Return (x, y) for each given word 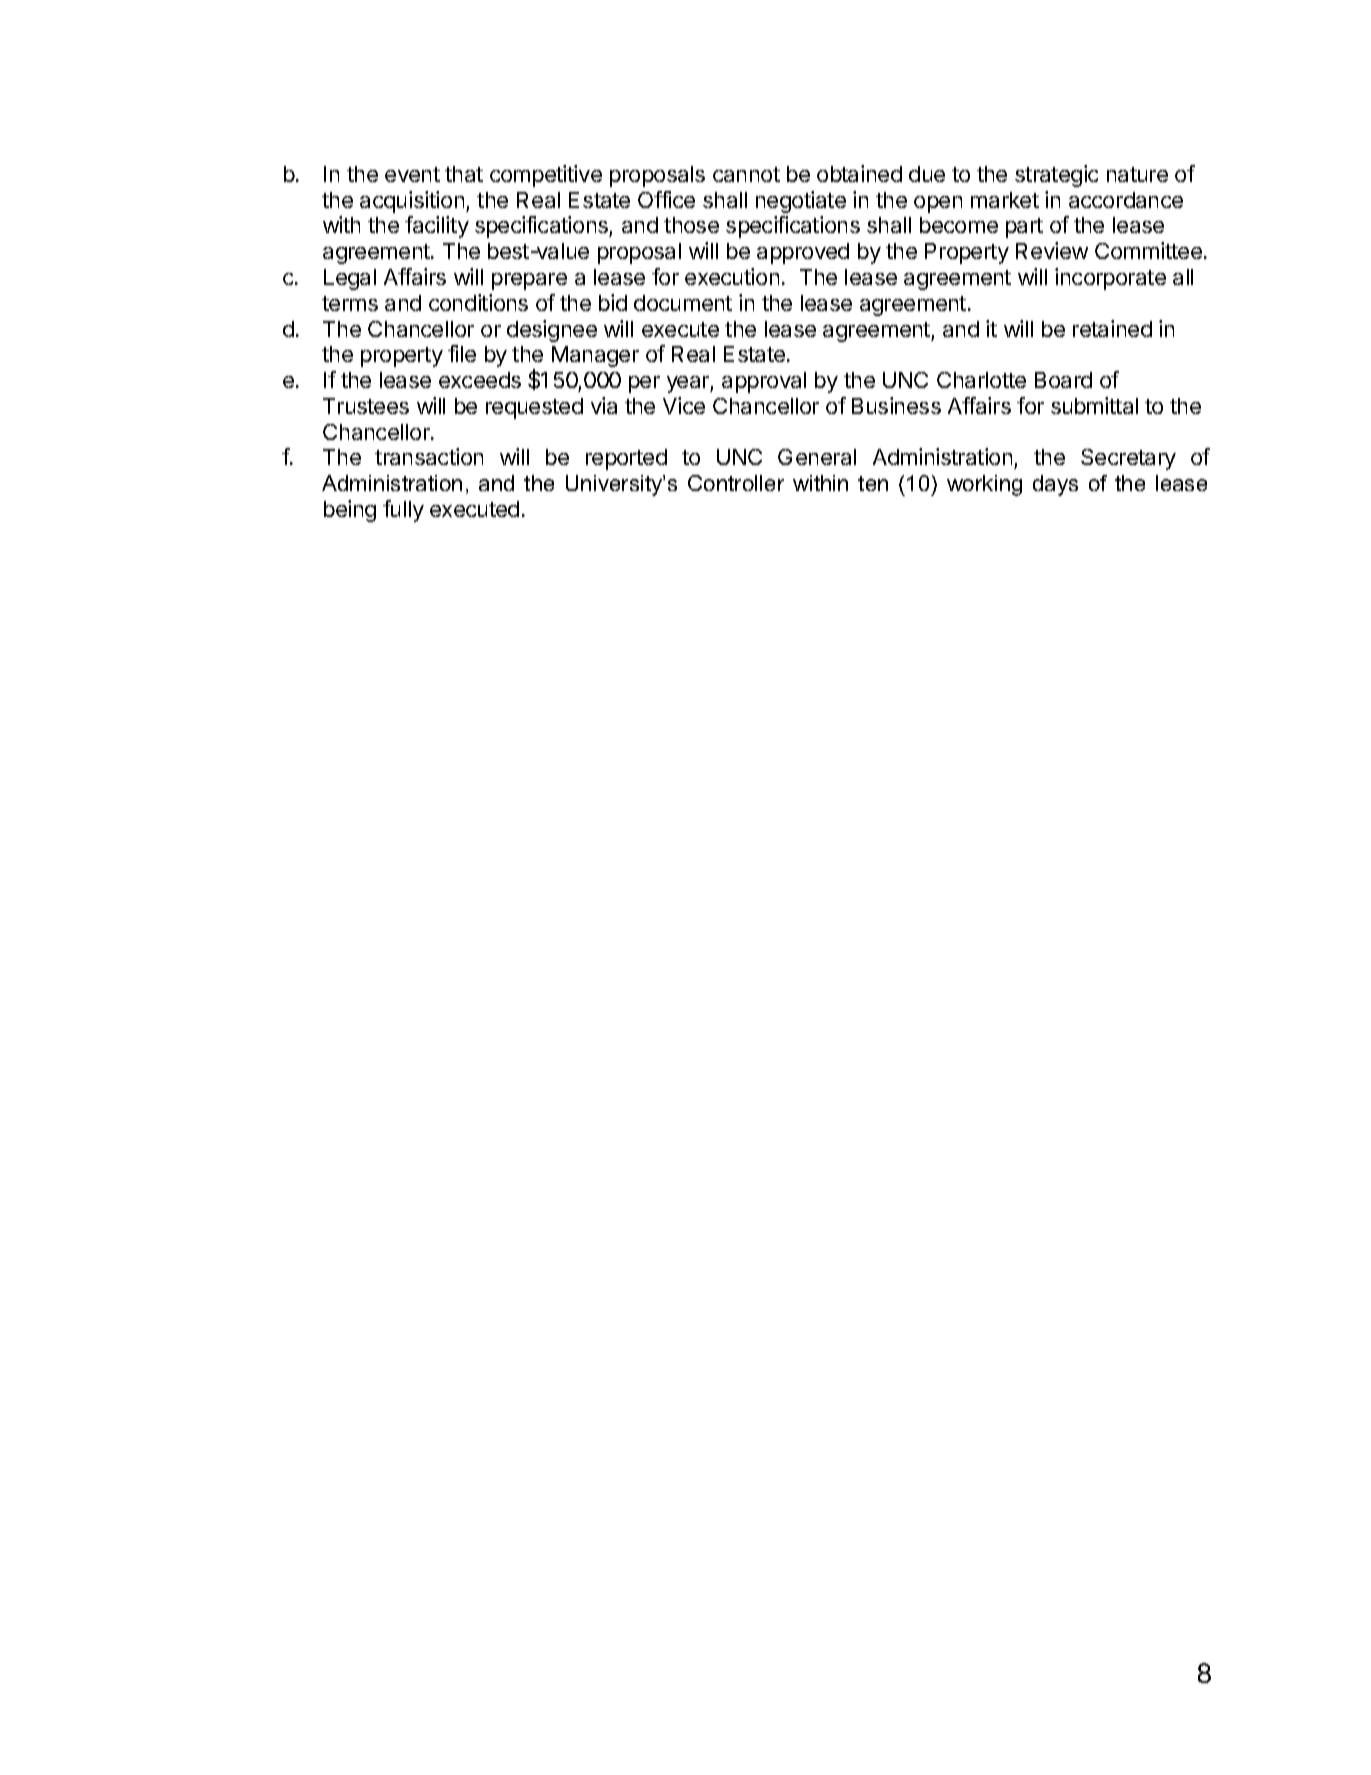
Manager (595, 356)
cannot (746, 174)
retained (1112, 328)
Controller (736, 483)
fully (403, 511)
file (462, 353)
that (464, 174)
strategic (1056, 176)
